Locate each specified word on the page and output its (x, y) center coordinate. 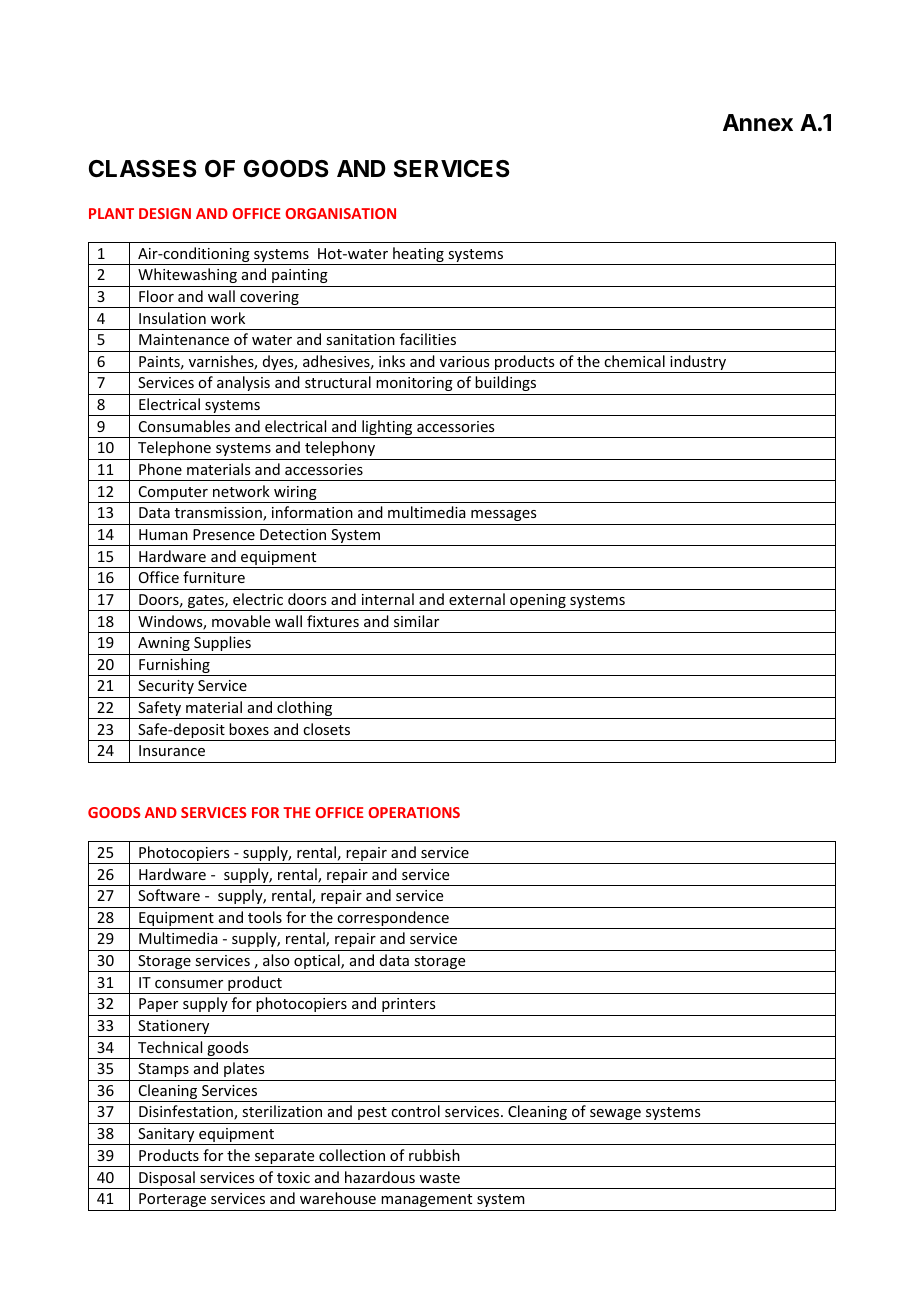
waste (439, 1178)
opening (538, 602)
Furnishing (174, 667)
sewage (615, 1116)
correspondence (393, 920)
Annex (758, 123)
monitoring (414, 384)
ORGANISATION (340, 213)
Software (169, 895)
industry (698, 364)
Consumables (184, 426)
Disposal (167, 1180)
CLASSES (143, 169)
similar (416, 621)
